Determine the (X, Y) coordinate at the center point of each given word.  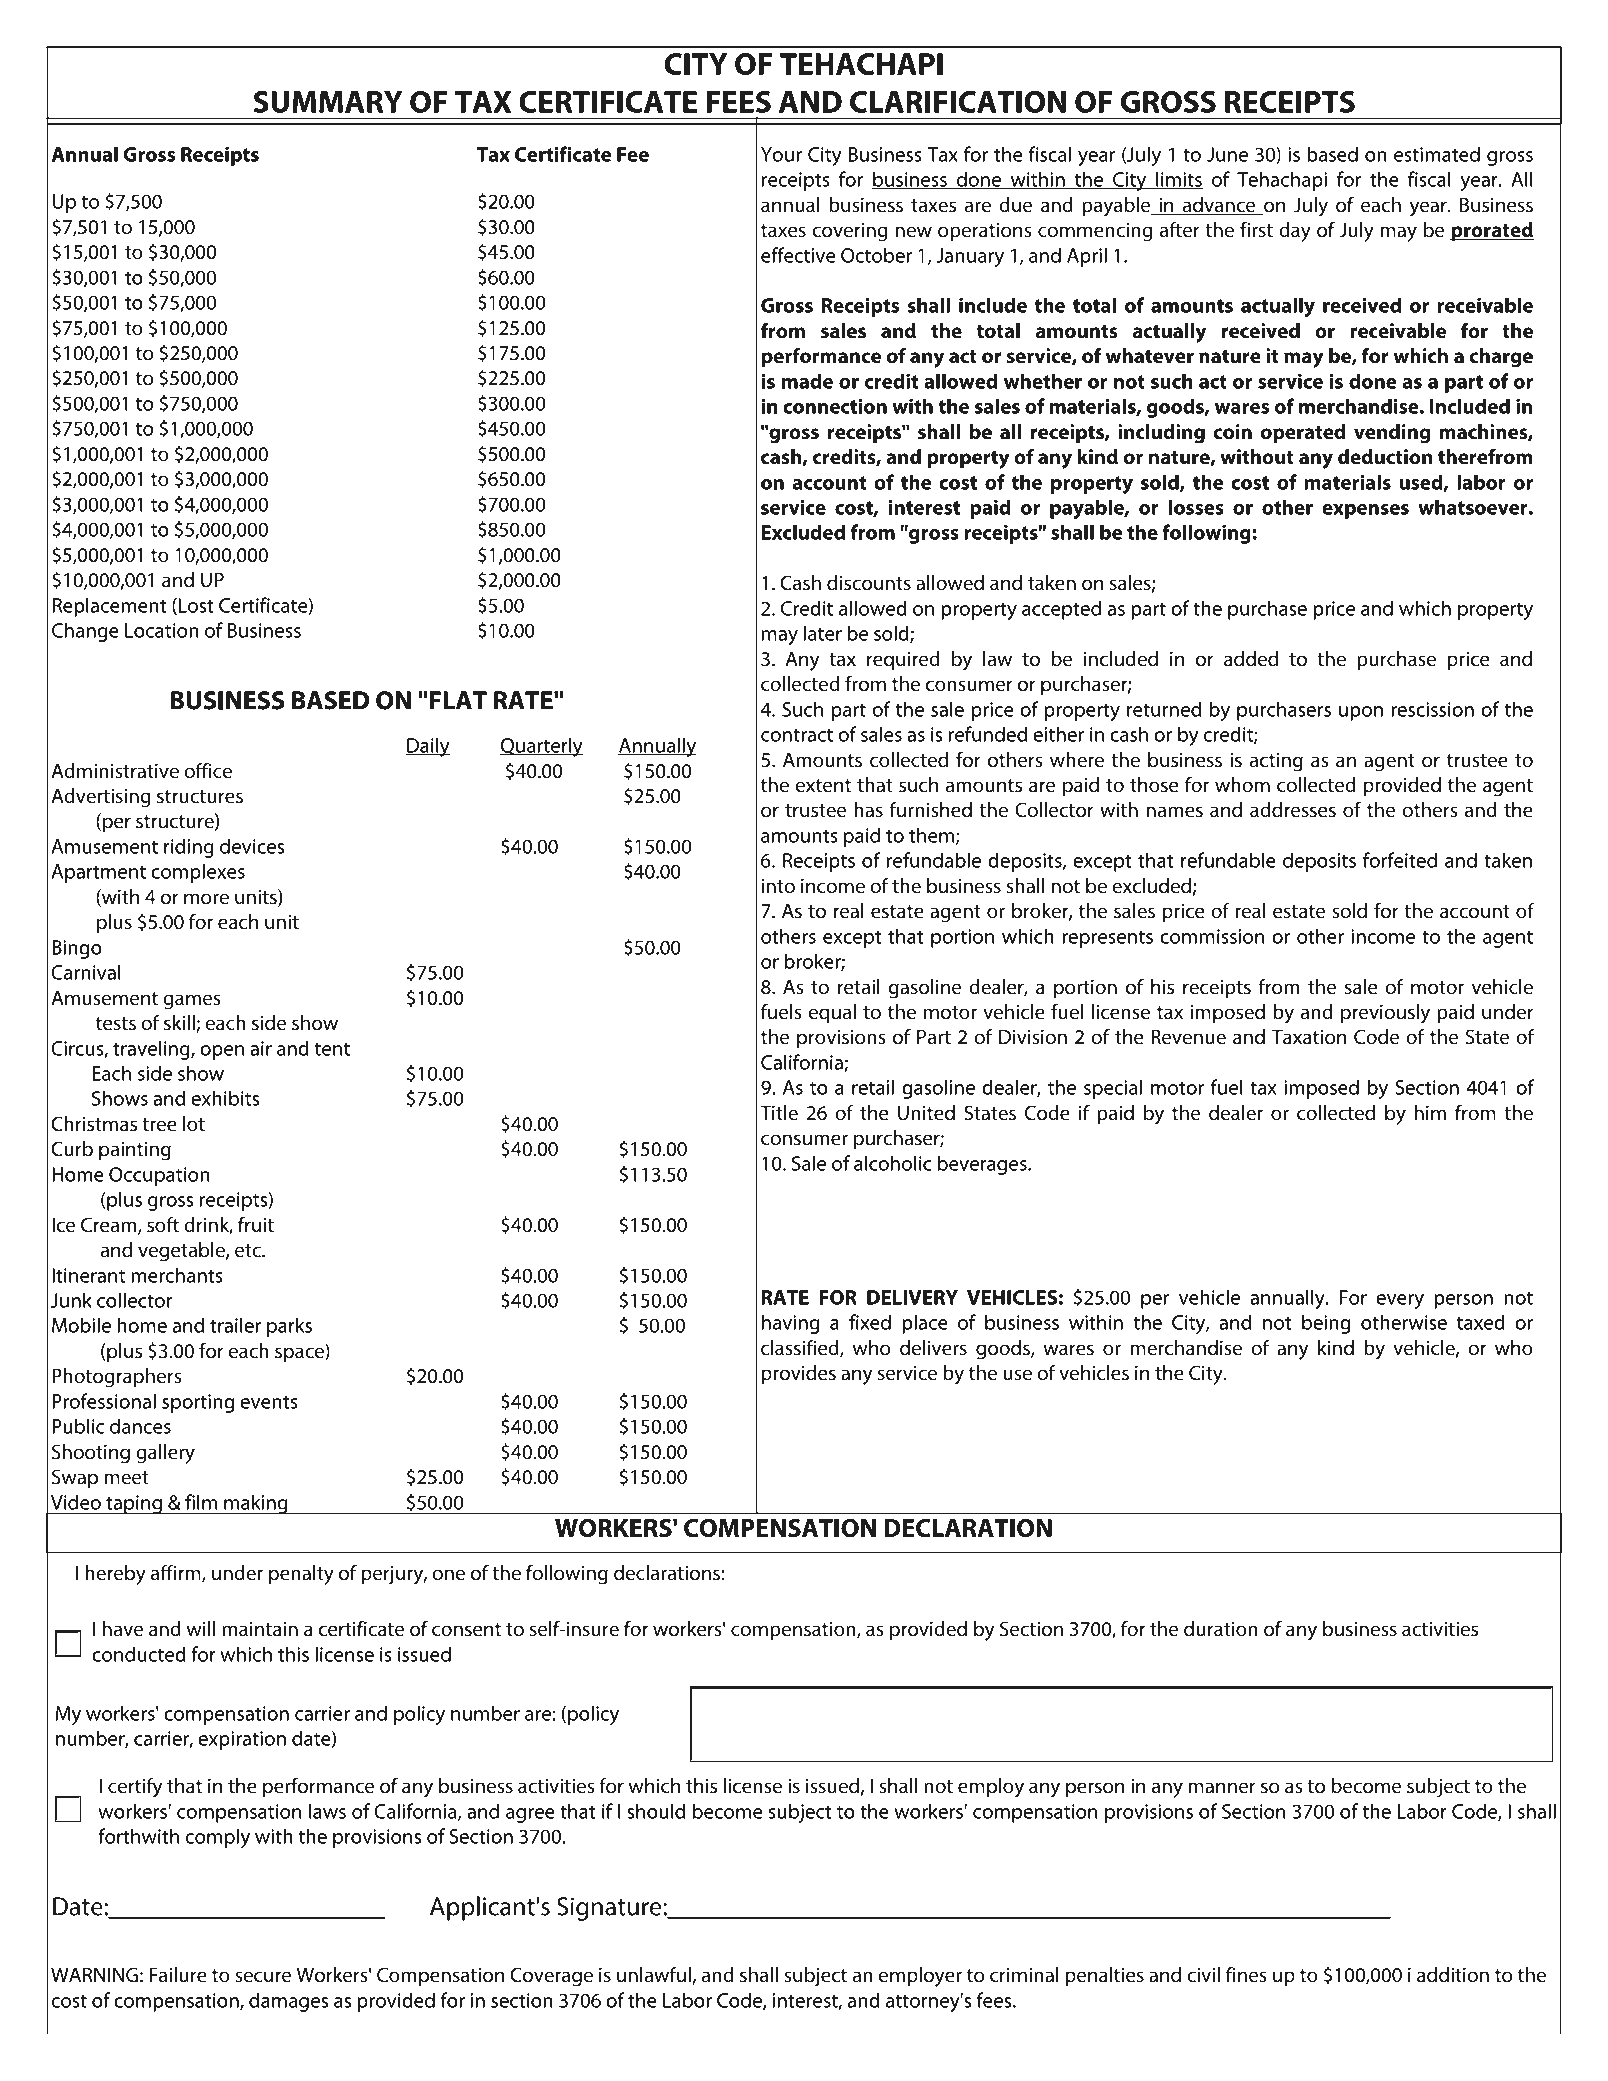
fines (1246, 1975)
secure (263, 1977)
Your (781, 154)
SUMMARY (328, 102)
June (1227, 154)
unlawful (655, 1976)
